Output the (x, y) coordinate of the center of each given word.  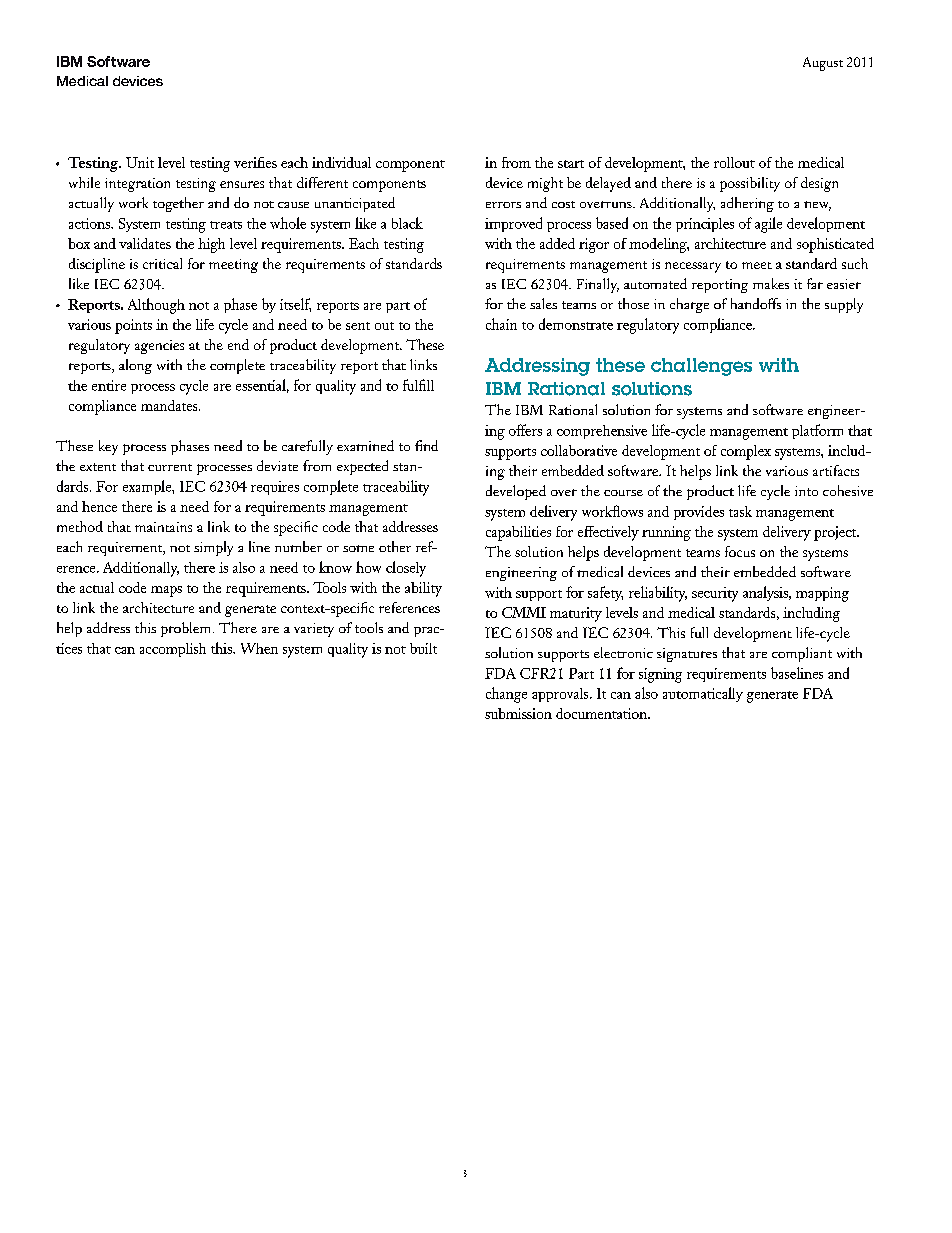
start (571, 164)
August (823, 64)
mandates (170, 405)
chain (501, 324)
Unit (140, 162)
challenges (701, 367)
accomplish (173, 650)
